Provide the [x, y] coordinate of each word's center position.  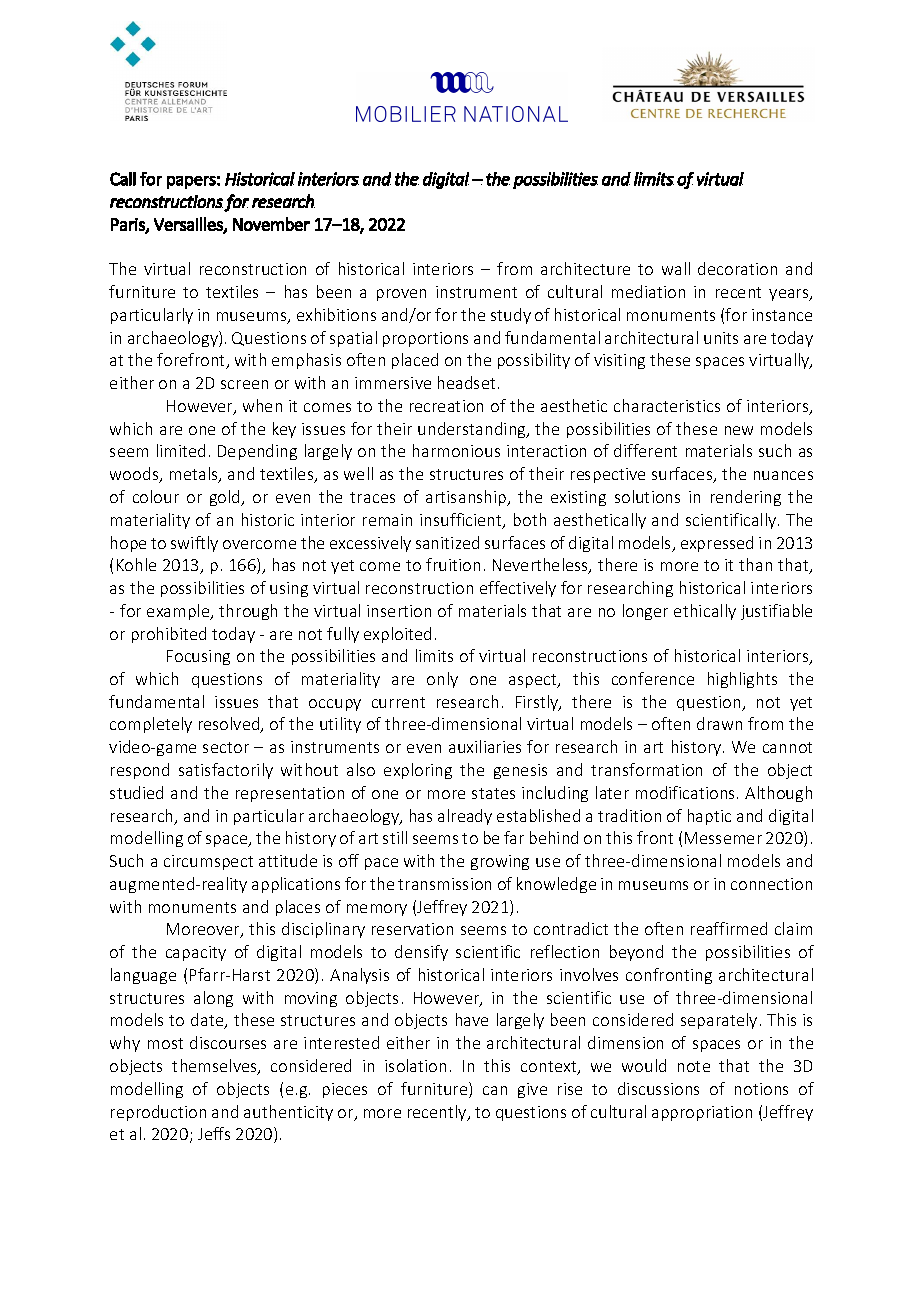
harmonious [456, 450]
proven [401, 295]
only [442, 680]
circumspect [208, 862]
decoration [737, 268]
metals [195, 475]
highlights [742, 680]
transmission [444, 884]
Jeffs [214, 1133]
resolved [230, 725]
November [271, 224]
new [739, 430]
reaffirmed [729, 928]
